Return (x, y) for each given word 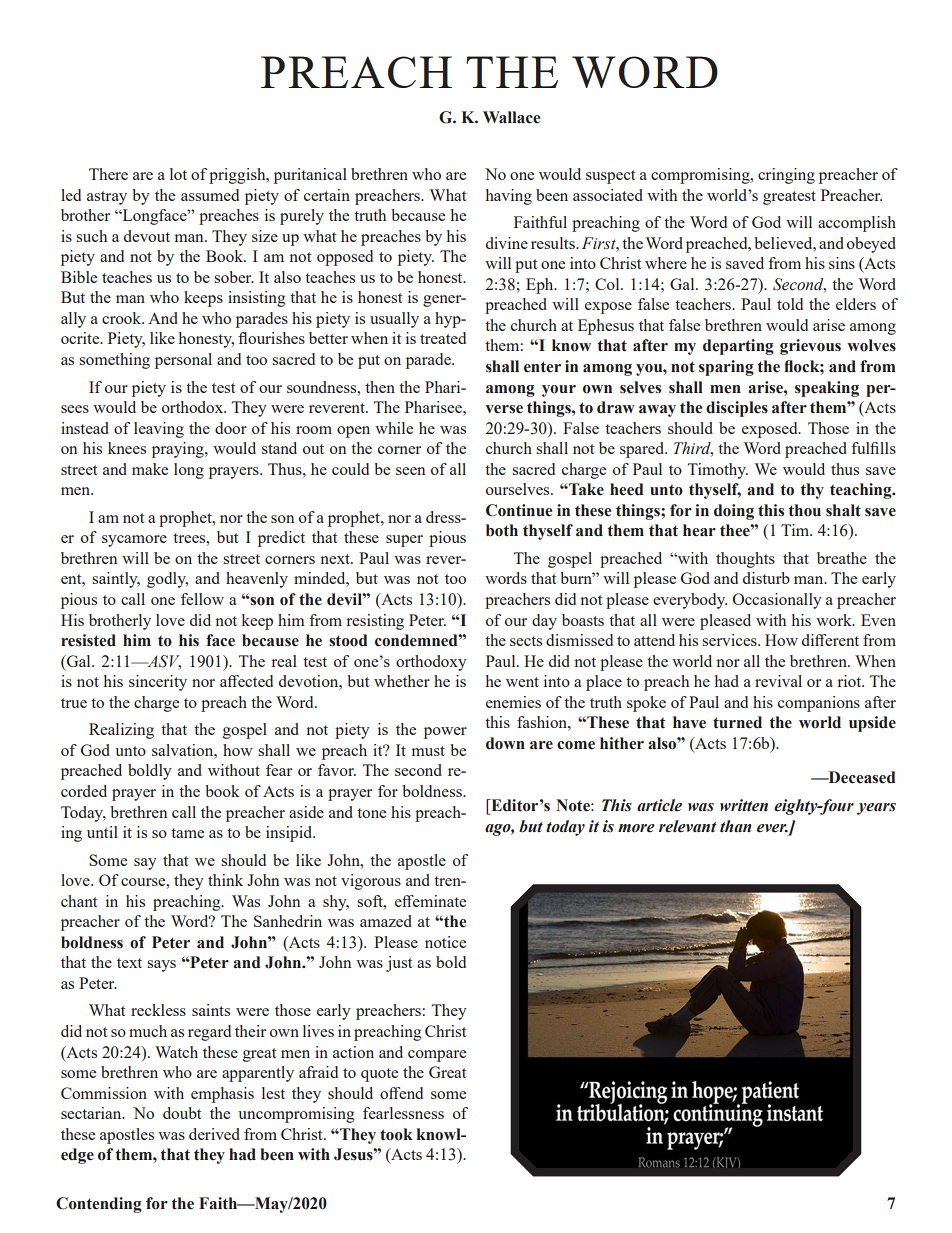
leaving (159, 430)
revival (778, 681)
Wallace (511, 117)
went (522, 682)
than (736, 826)
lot (178, 174)
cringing (786, 176)
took (396, 1134)
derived (214, 1134)
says (161, 966)
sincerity (158, 683)
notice (445, 942)
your (559, 391)
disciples (737, 409)
